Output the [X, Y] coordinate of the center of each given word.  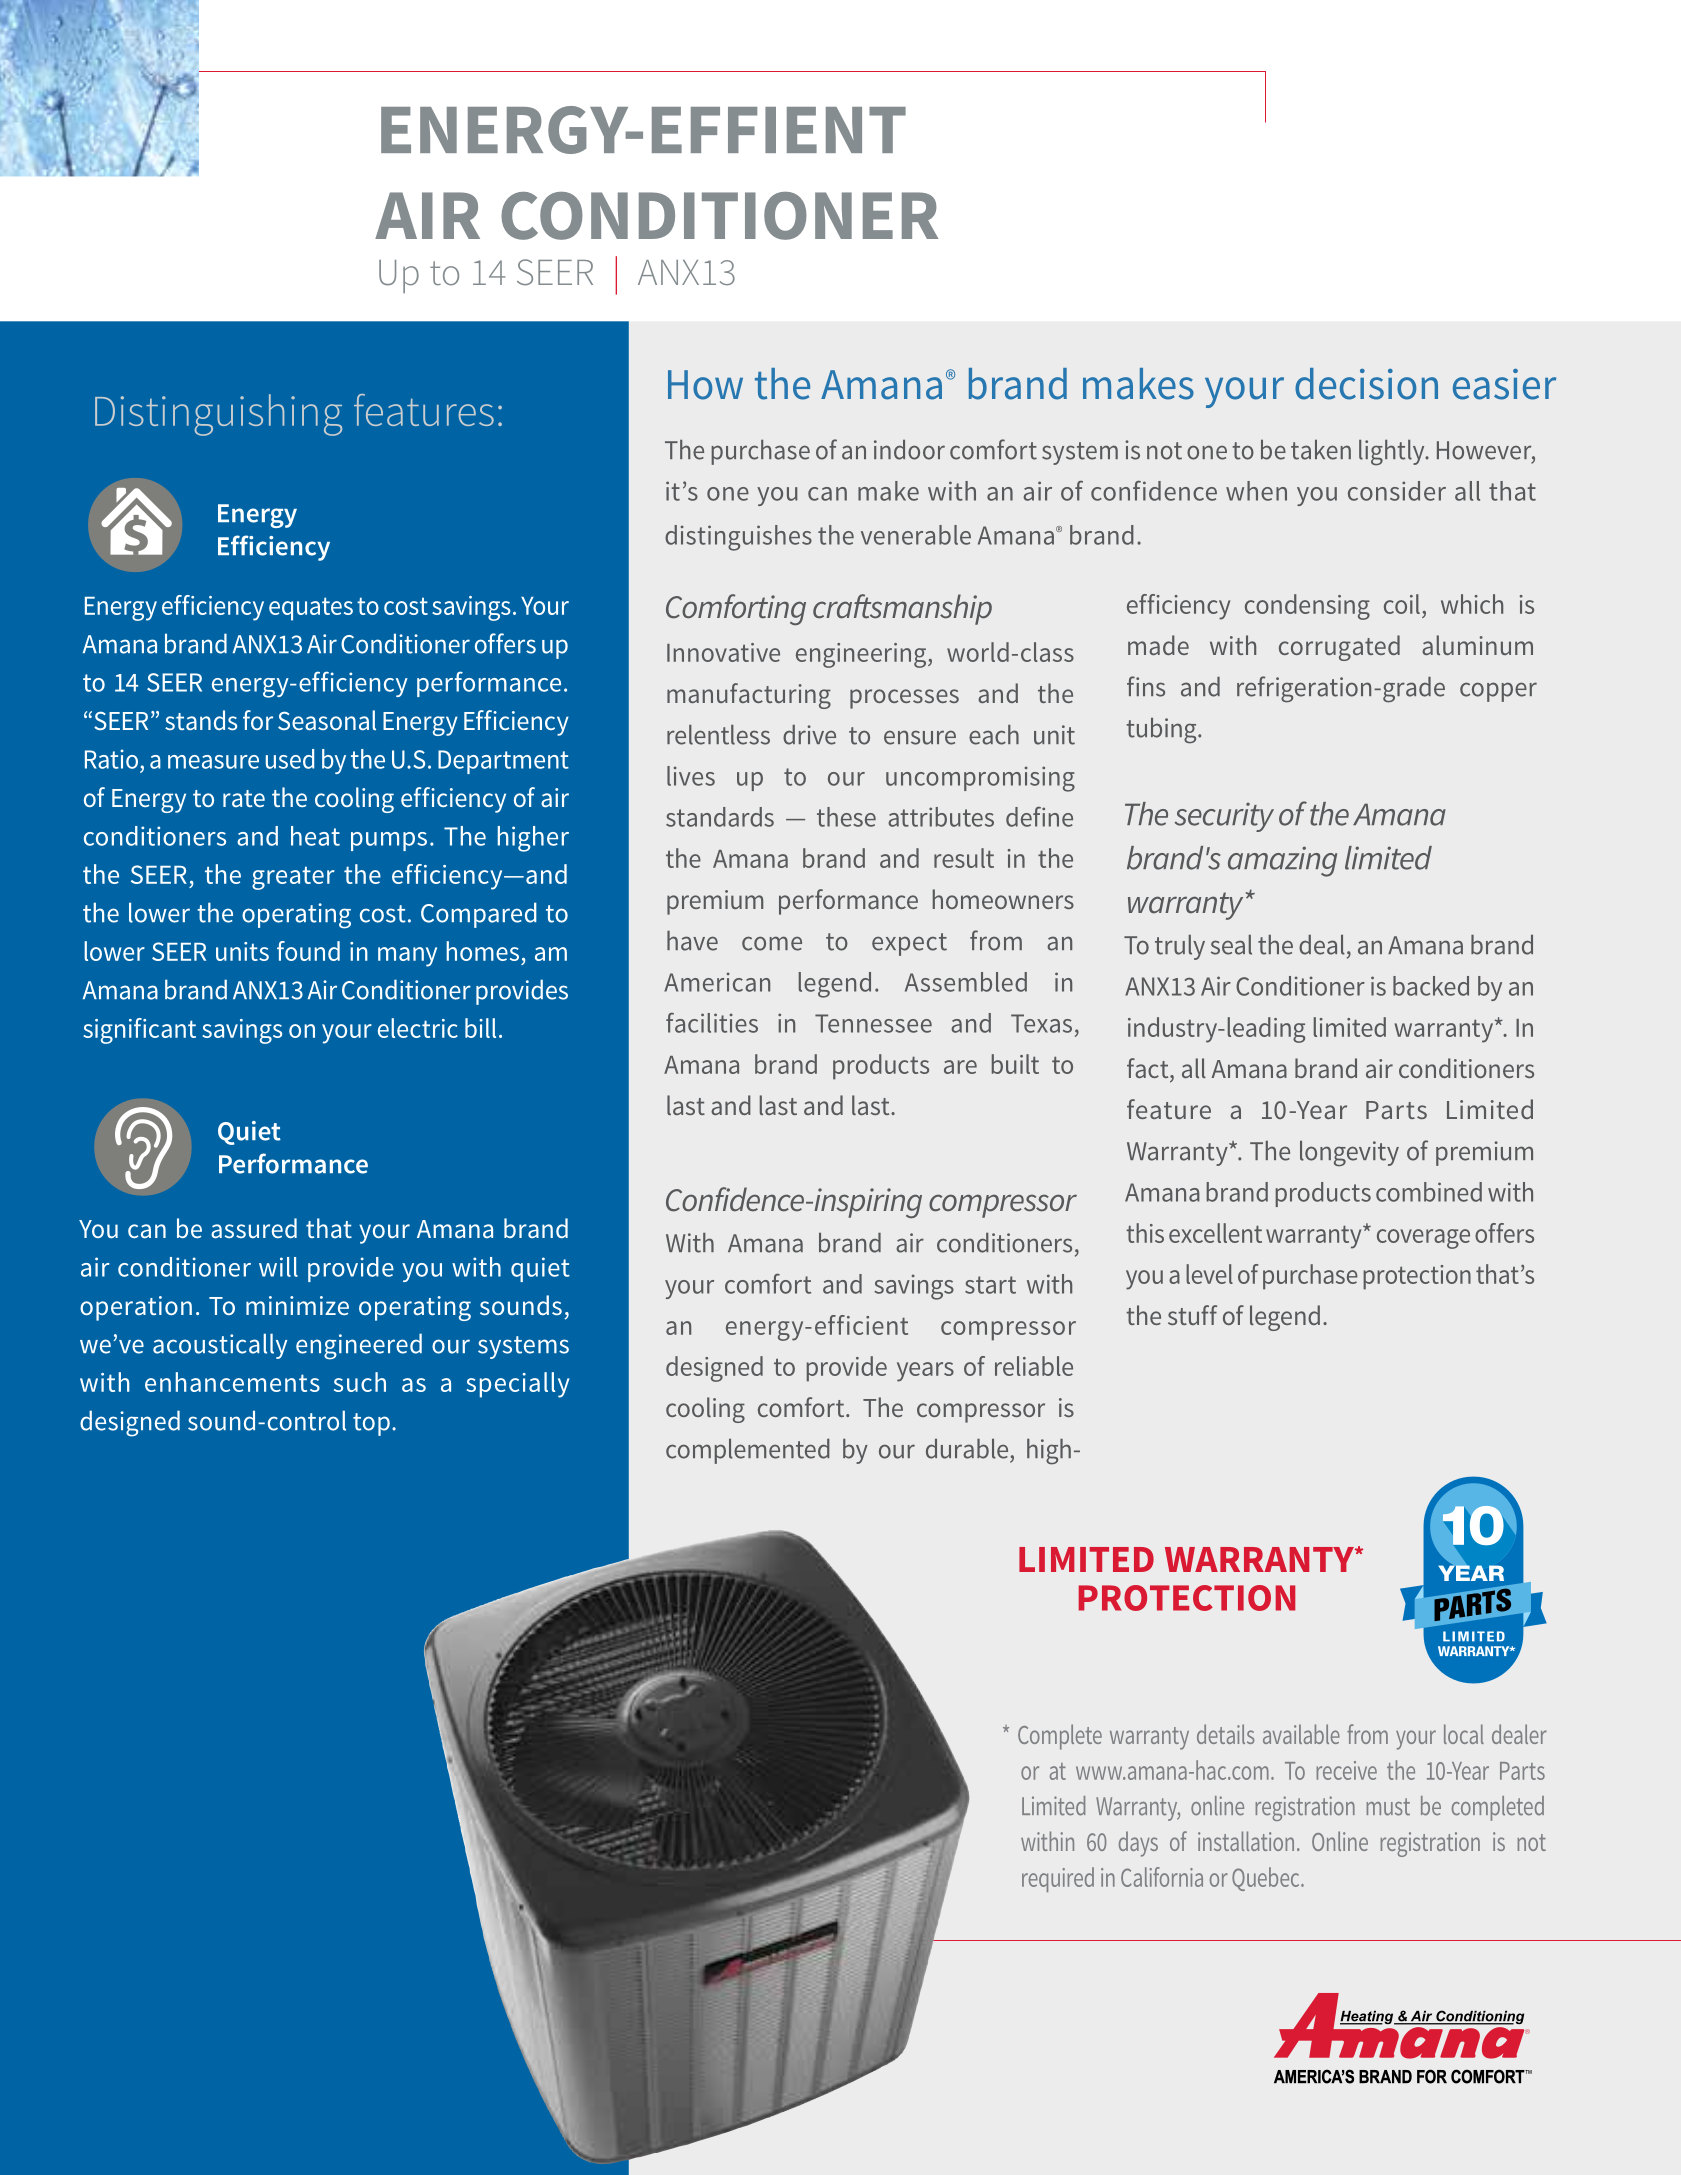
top [371, 1424]
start [990, 1285]
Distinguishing [218, 415]
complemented [748, 1451]
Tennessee [873, 1023]
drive [809, 735]
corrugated [1339, 648]
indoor [909, 450]
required [1058, 1879]
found [308, 951]
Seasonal [327, 720]
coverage [1423, 1239]
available [1301, 1734]
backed [1431, 986]
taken [1321, 450]
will [278, 1267]
